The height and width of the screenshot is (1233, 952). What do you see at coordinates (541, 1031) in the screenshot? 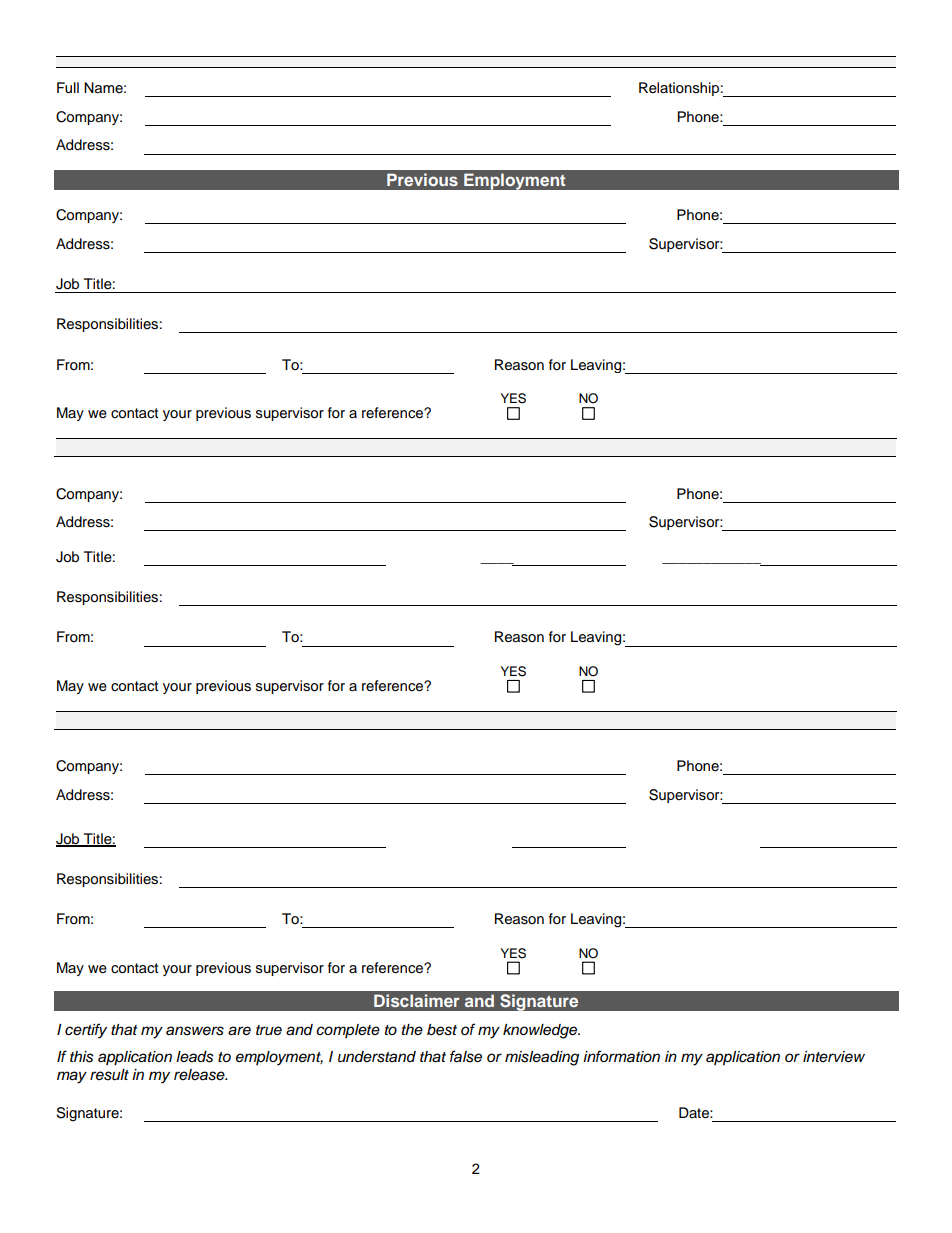
I see `knowledge` at bounding box center [541, 1031].
